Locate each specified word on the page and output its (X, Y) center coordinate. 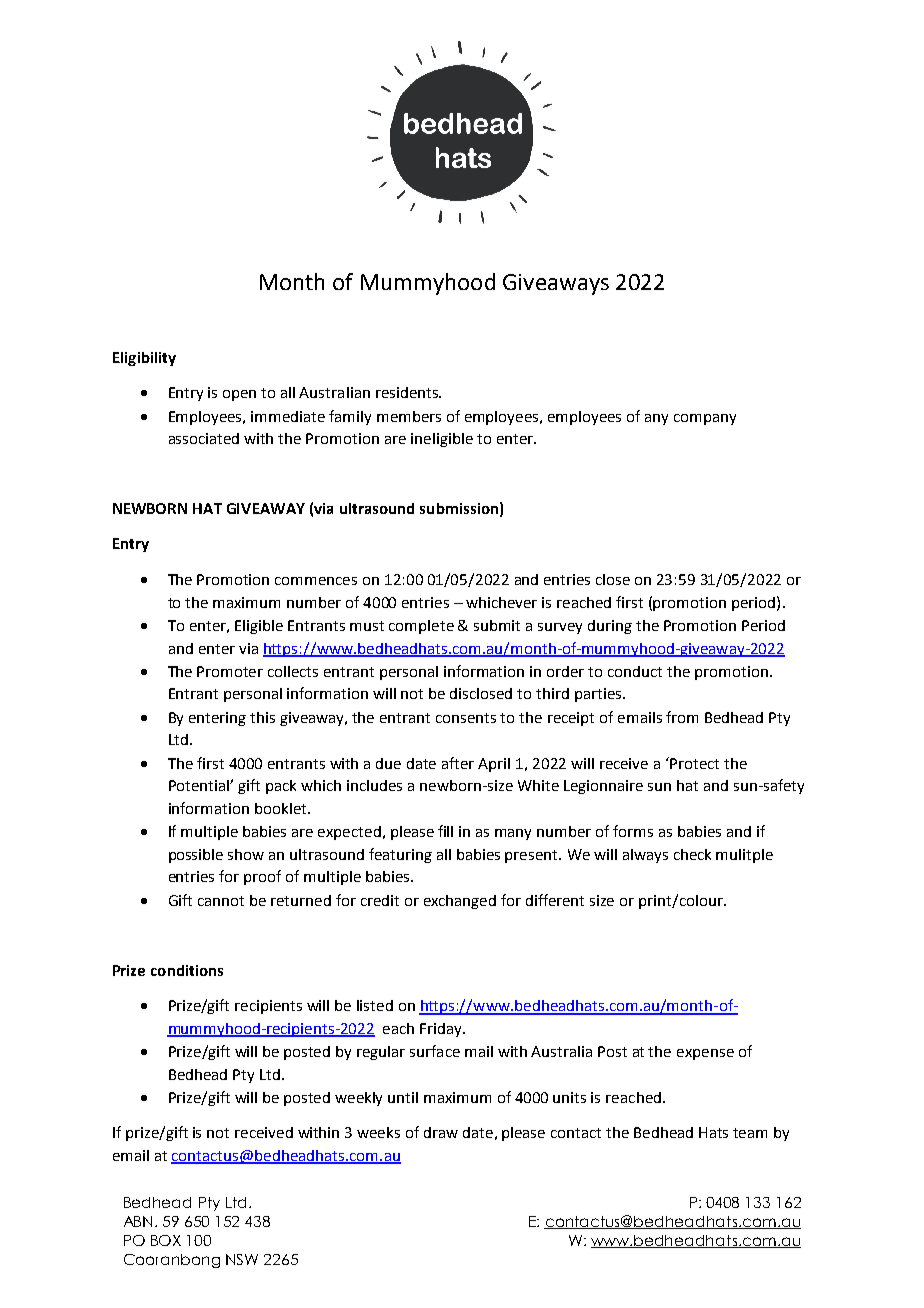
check (692, 854)
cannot (221, 901)
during (610, 627)
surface (435, 1051)
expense (705, 1054)
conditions (187, 970)
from (682, 717)
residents (408, 392)
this (262, 717)
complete (421, 627)
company (705, 419)
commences (316, 581)
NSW (242, 1259)
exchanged (460, 902)
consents (466, 718)
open (239, 395)
